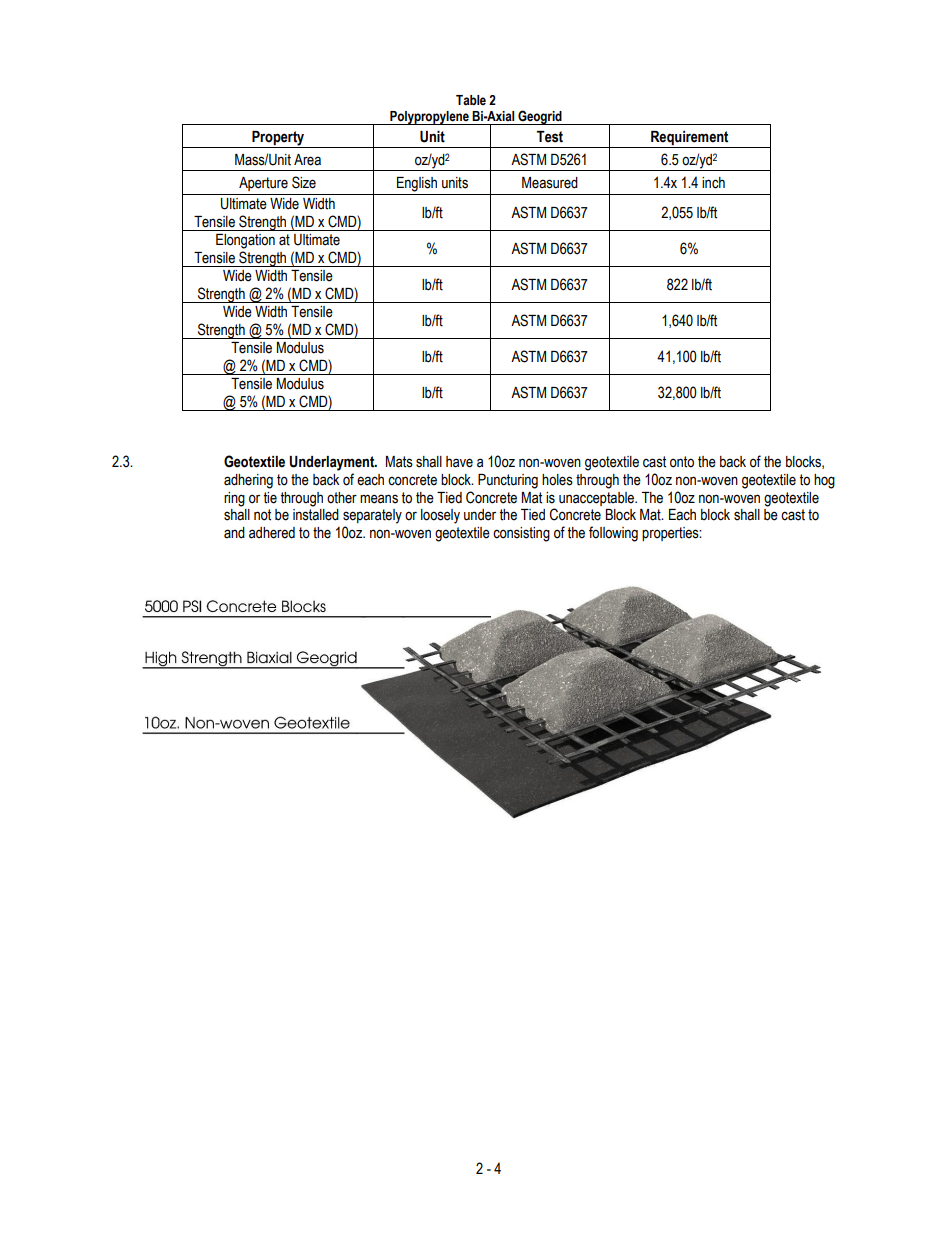 The image size is (952, 1233). What do you see at coordinates (304, 182) in the page?
I see `Size` at bounding box center [304, 182].
